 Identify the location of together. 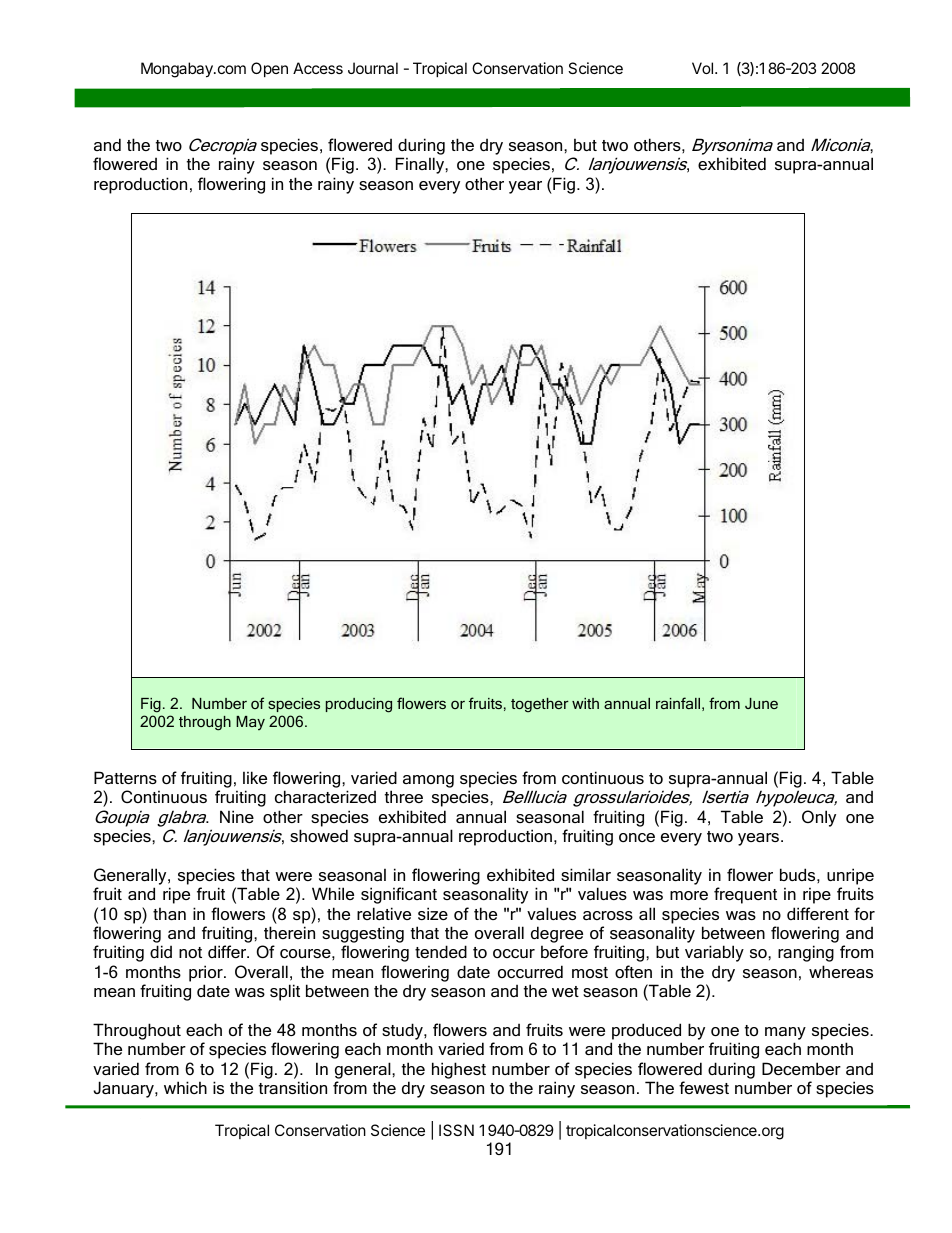
(540, 705).
